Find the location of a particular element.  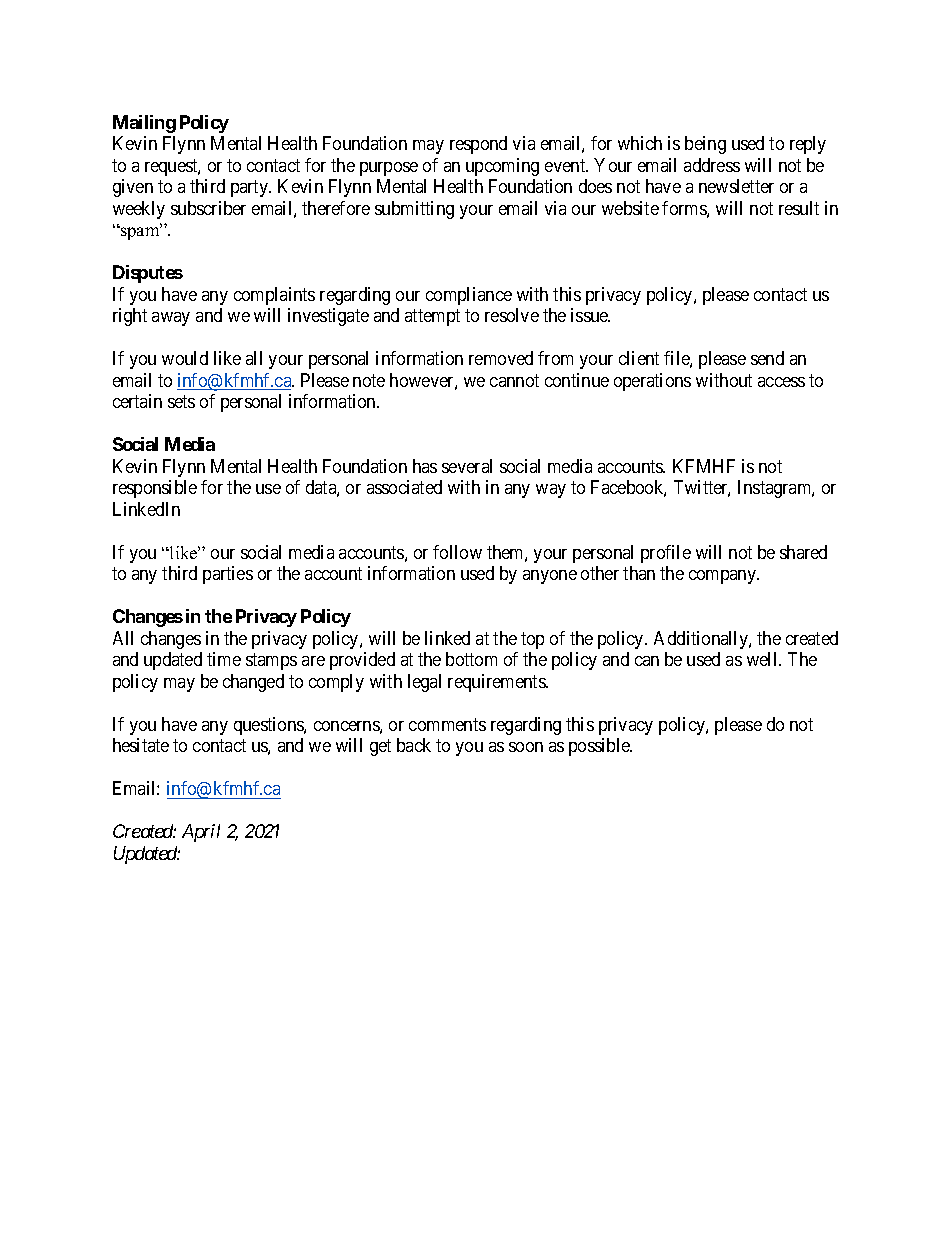

bottom is located at coordinates (471, 659).
